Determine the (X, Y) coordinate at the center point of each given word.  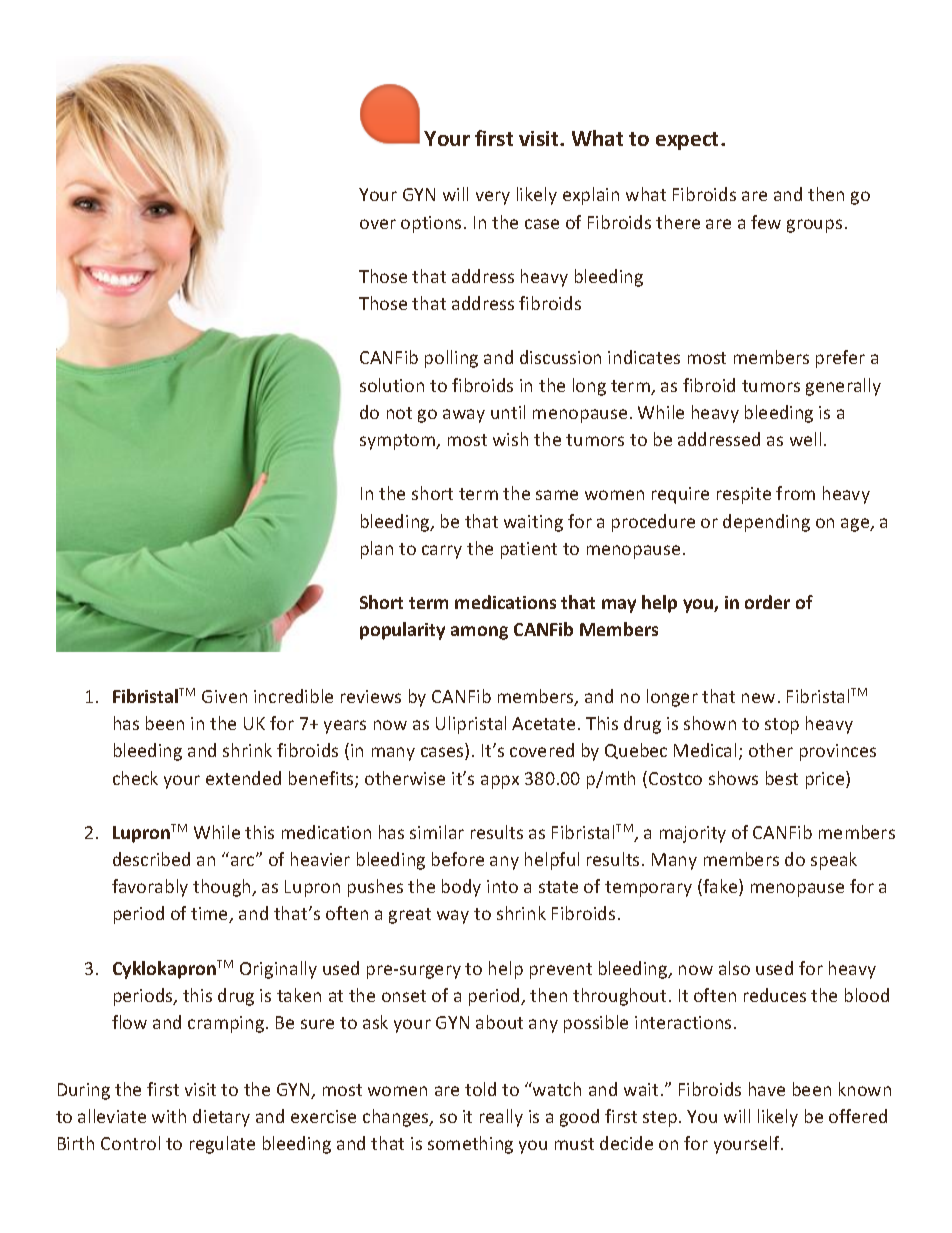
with (169, 1116)
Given (224, 696)
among (479, 633)
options (431, 224)
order (767, 602)
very (493, 198)
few (766, 222)
